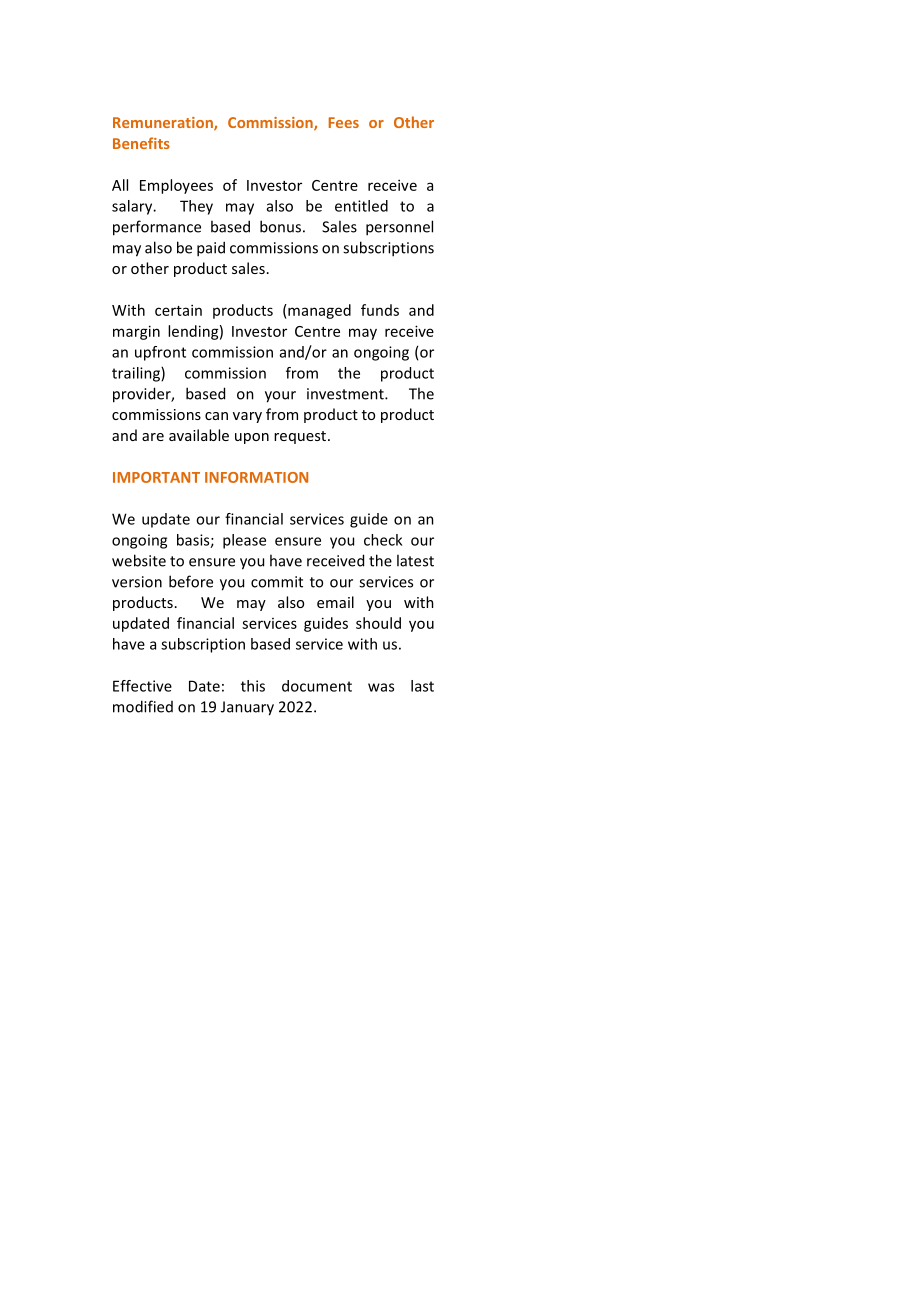 The width and height of the screenshot is (924, 1308). What do you see at coordinates (380, 310) in the screenshot?
I see `funds` at bounding box center [380, 310].
